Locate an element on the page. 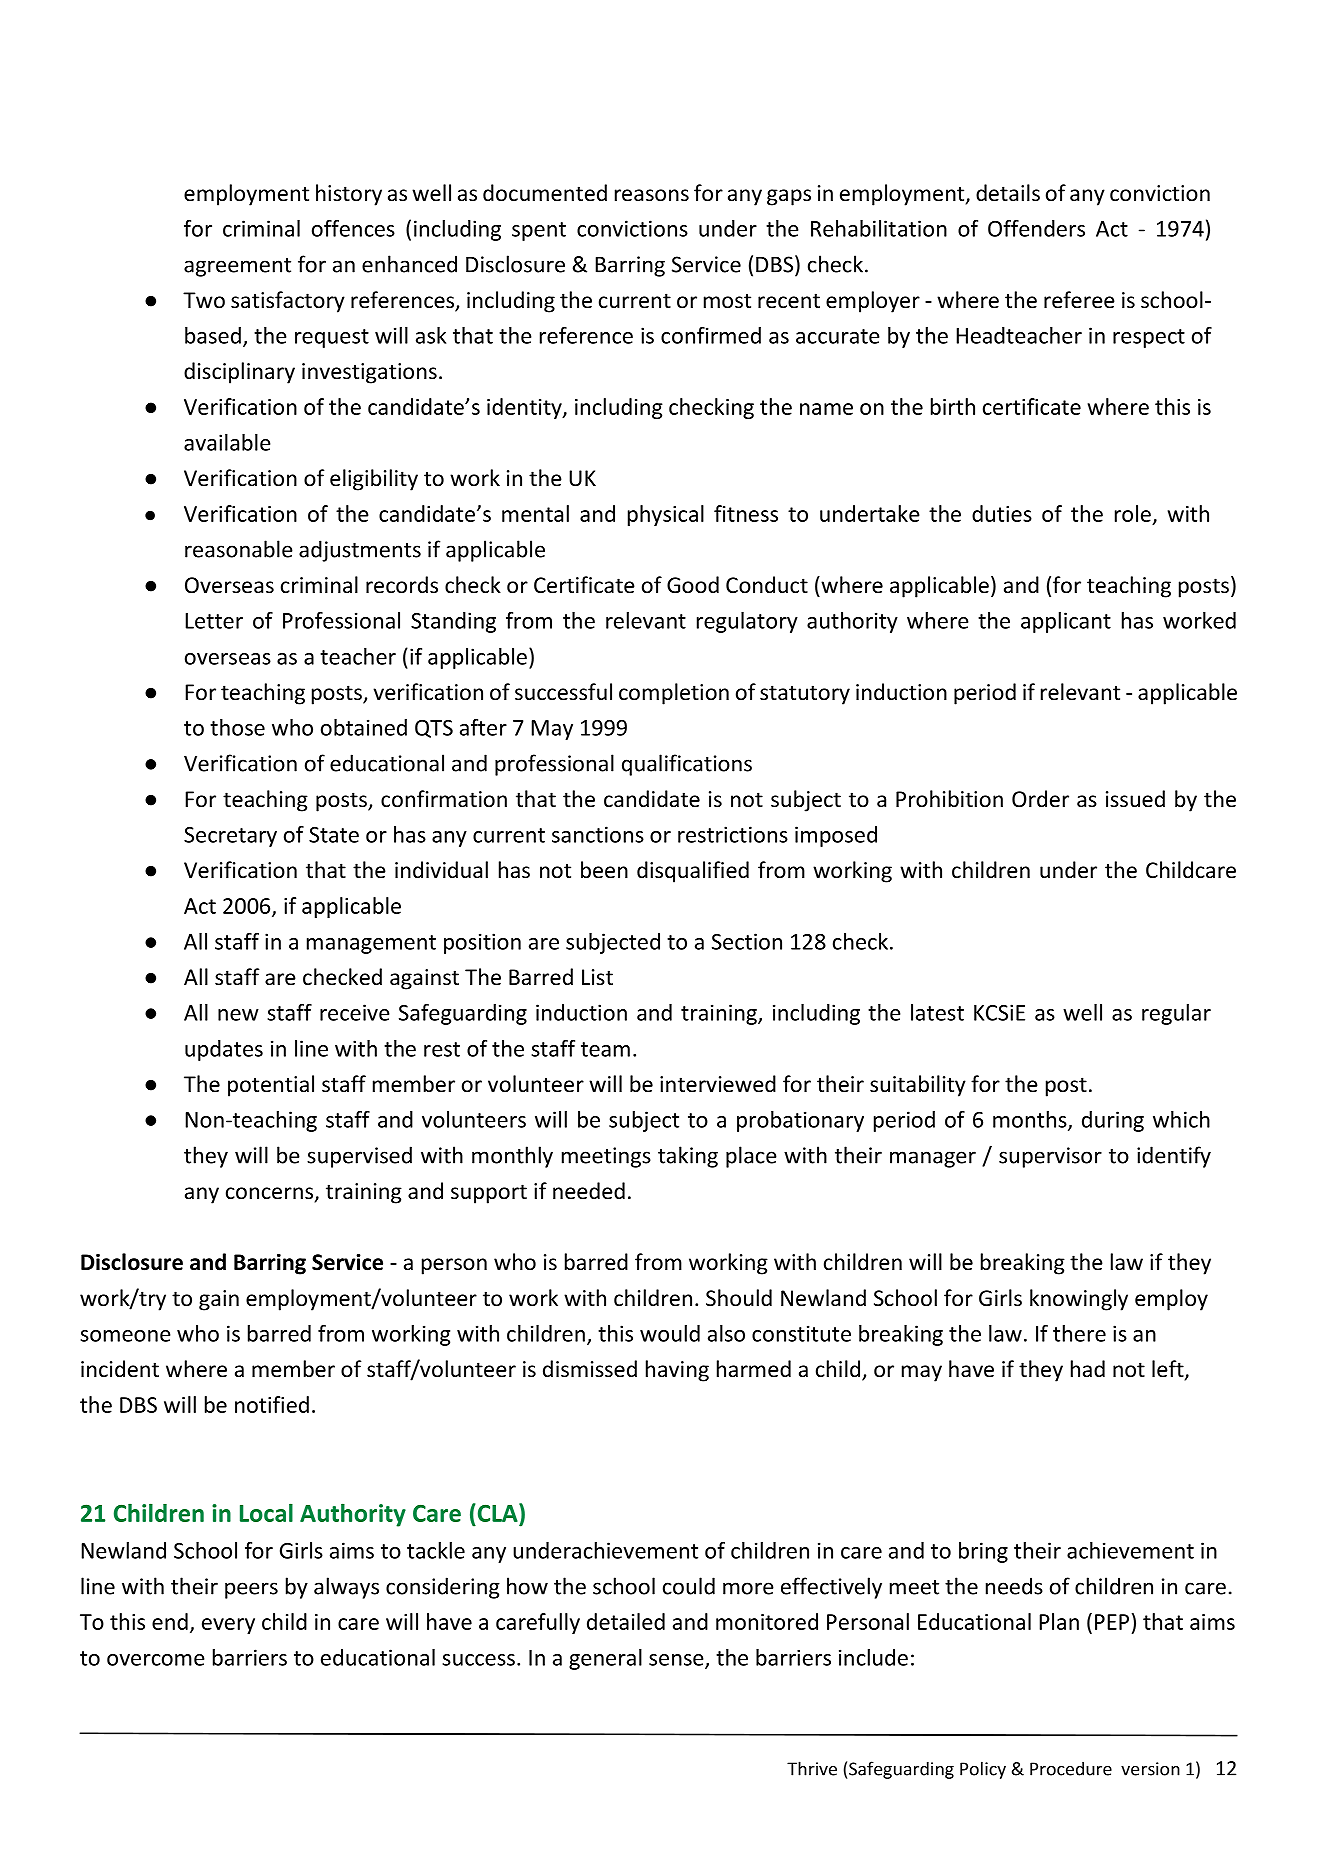  reasonable is located at coordinates (239, 549).
